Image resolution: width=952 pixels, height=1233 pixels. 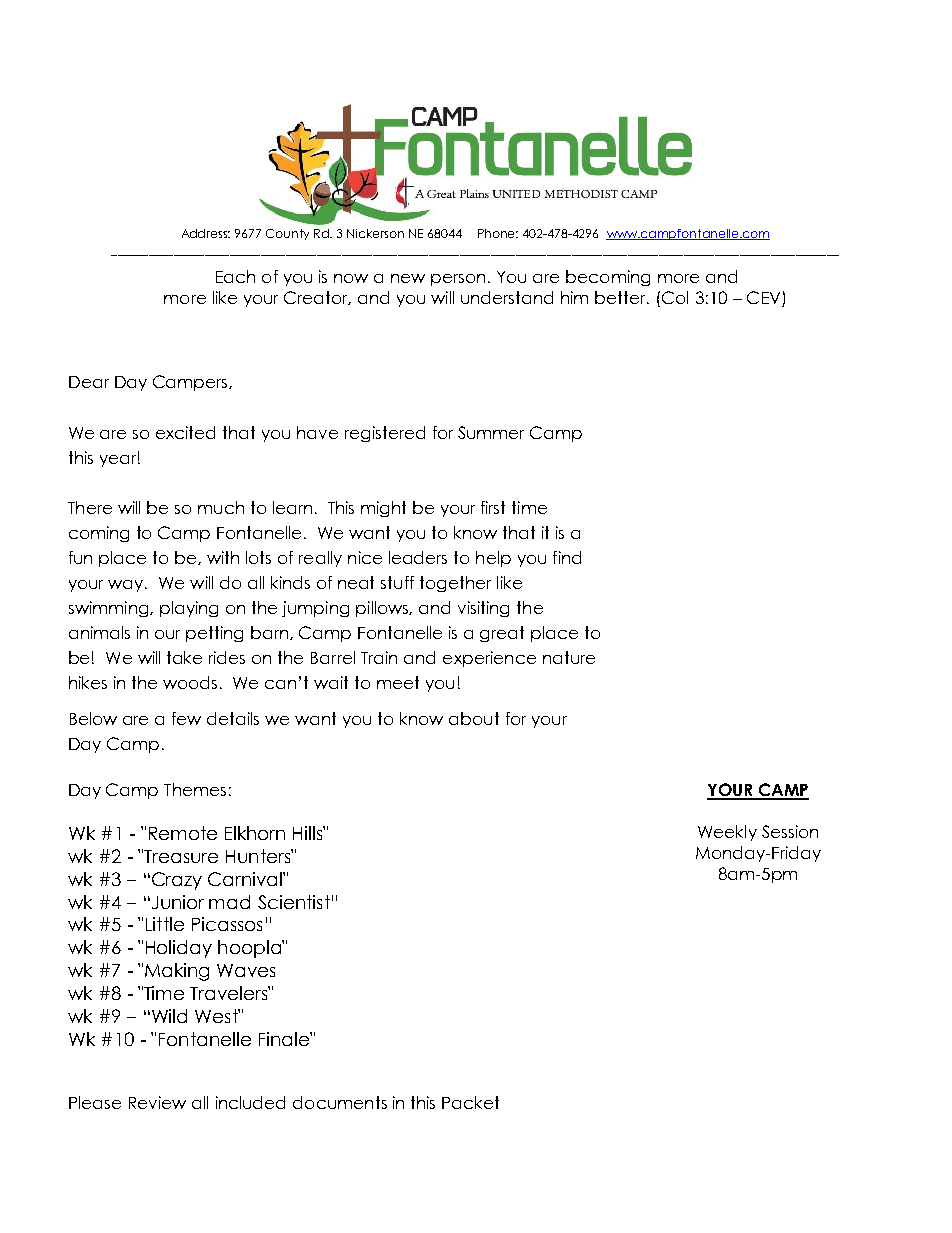 I want to click on leaders, so click(x=418, y=557).
